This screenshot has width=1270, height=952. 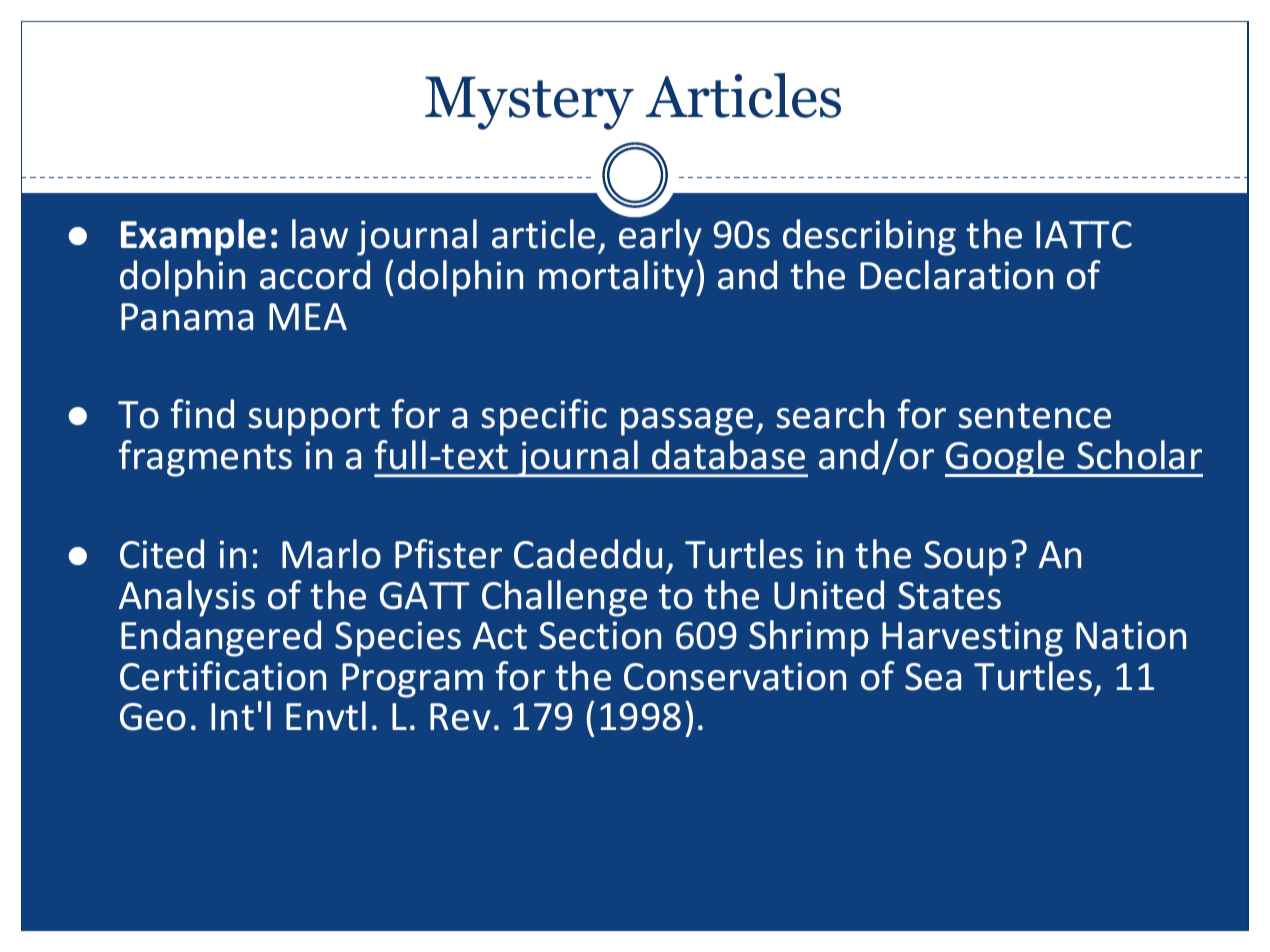 What do you see at coordinates (972, 639) in the screenshot?
I see `Harvesting` at bounding box center [972, 639].
